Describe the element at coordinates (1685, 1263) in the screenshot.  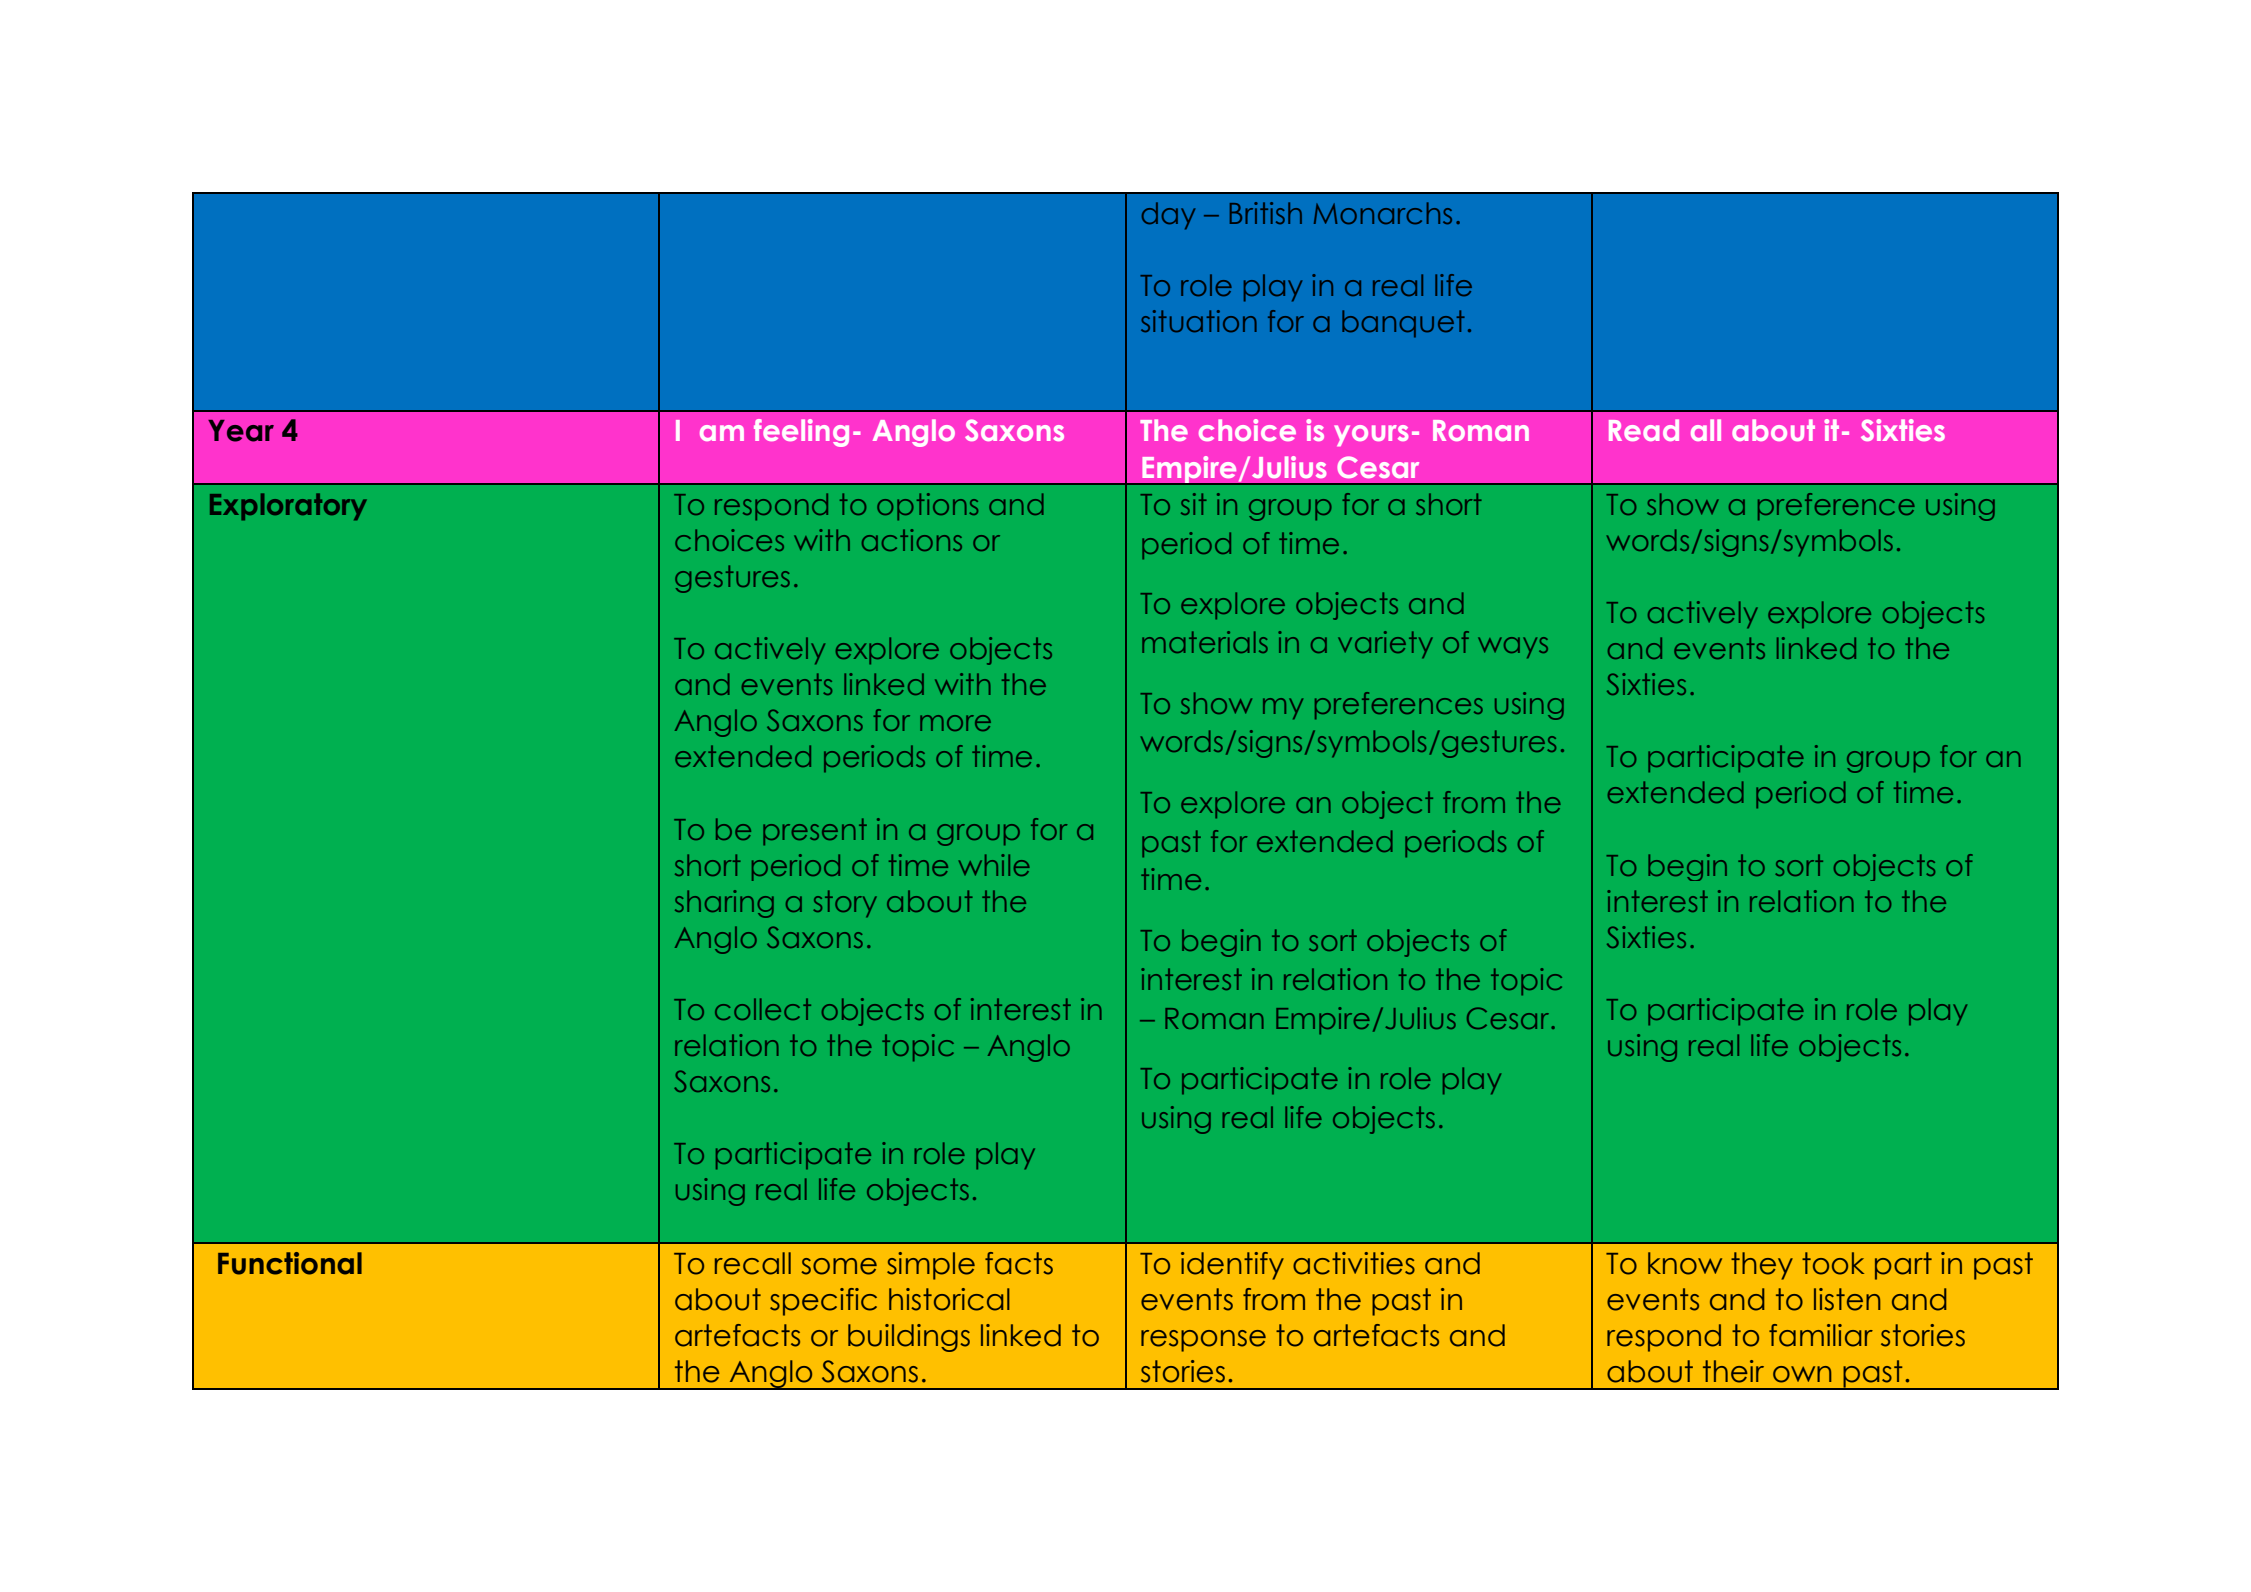
I see `know` at that location.
